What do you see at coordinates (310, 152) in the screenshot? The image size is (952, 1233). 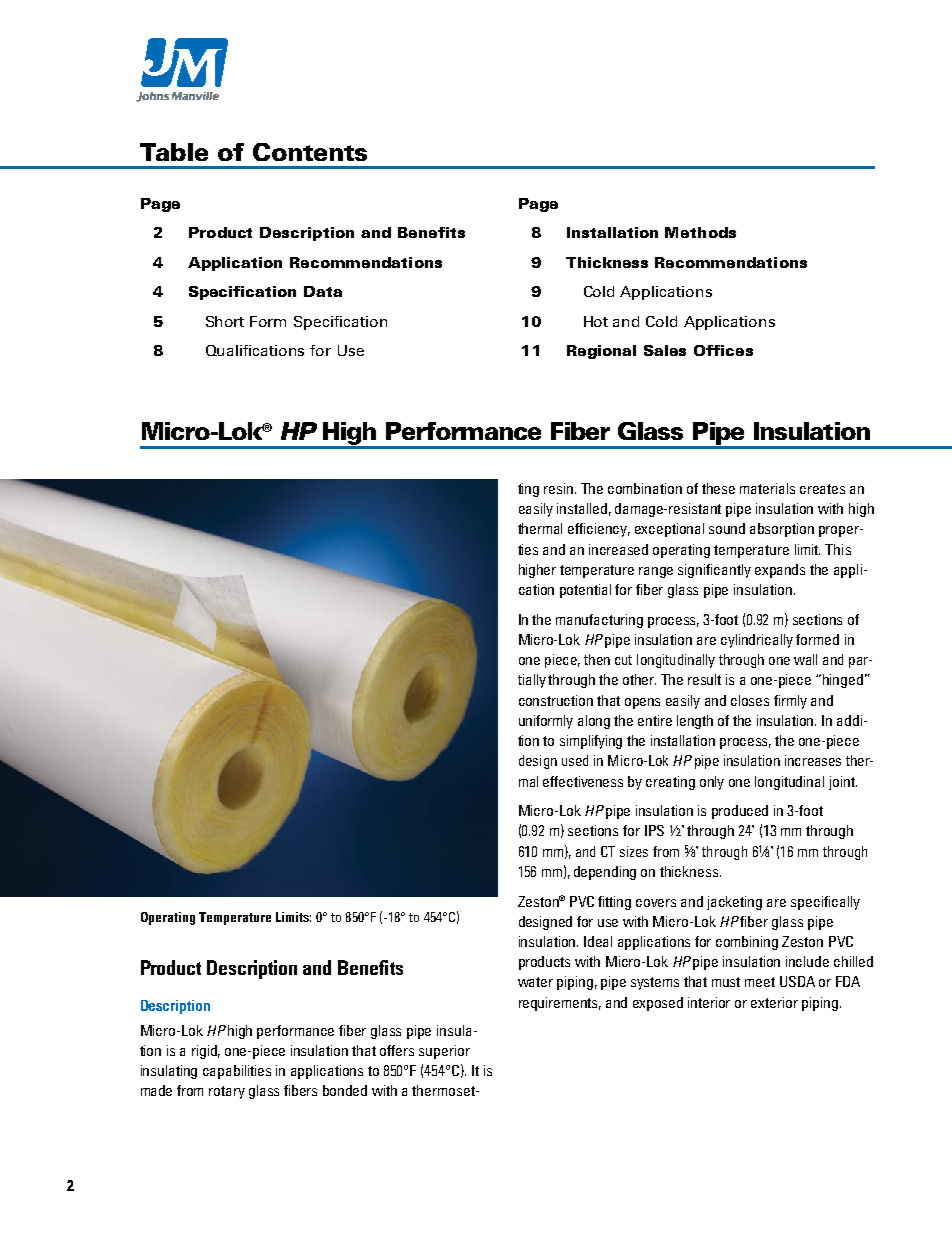 I see `Contents` at bounding box center [310, 152].
